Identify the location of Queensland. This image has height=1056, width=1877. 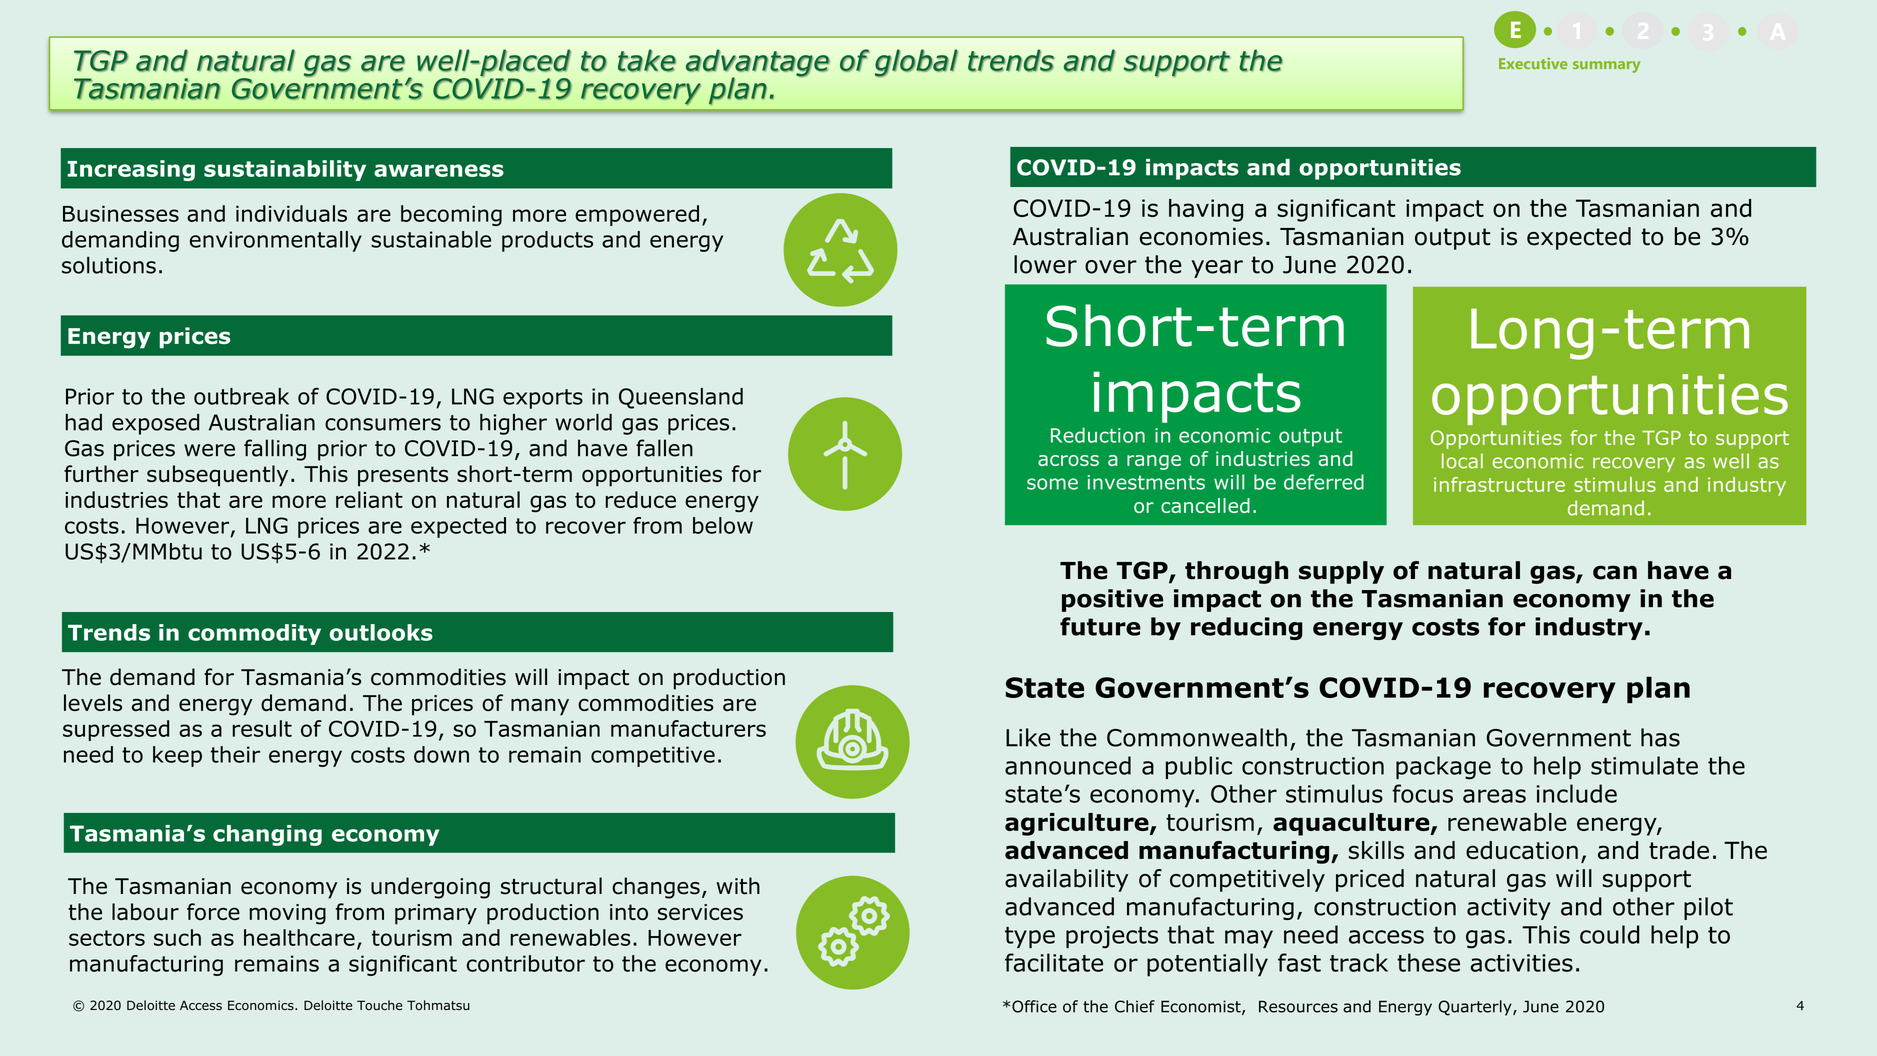
(681, 398).
